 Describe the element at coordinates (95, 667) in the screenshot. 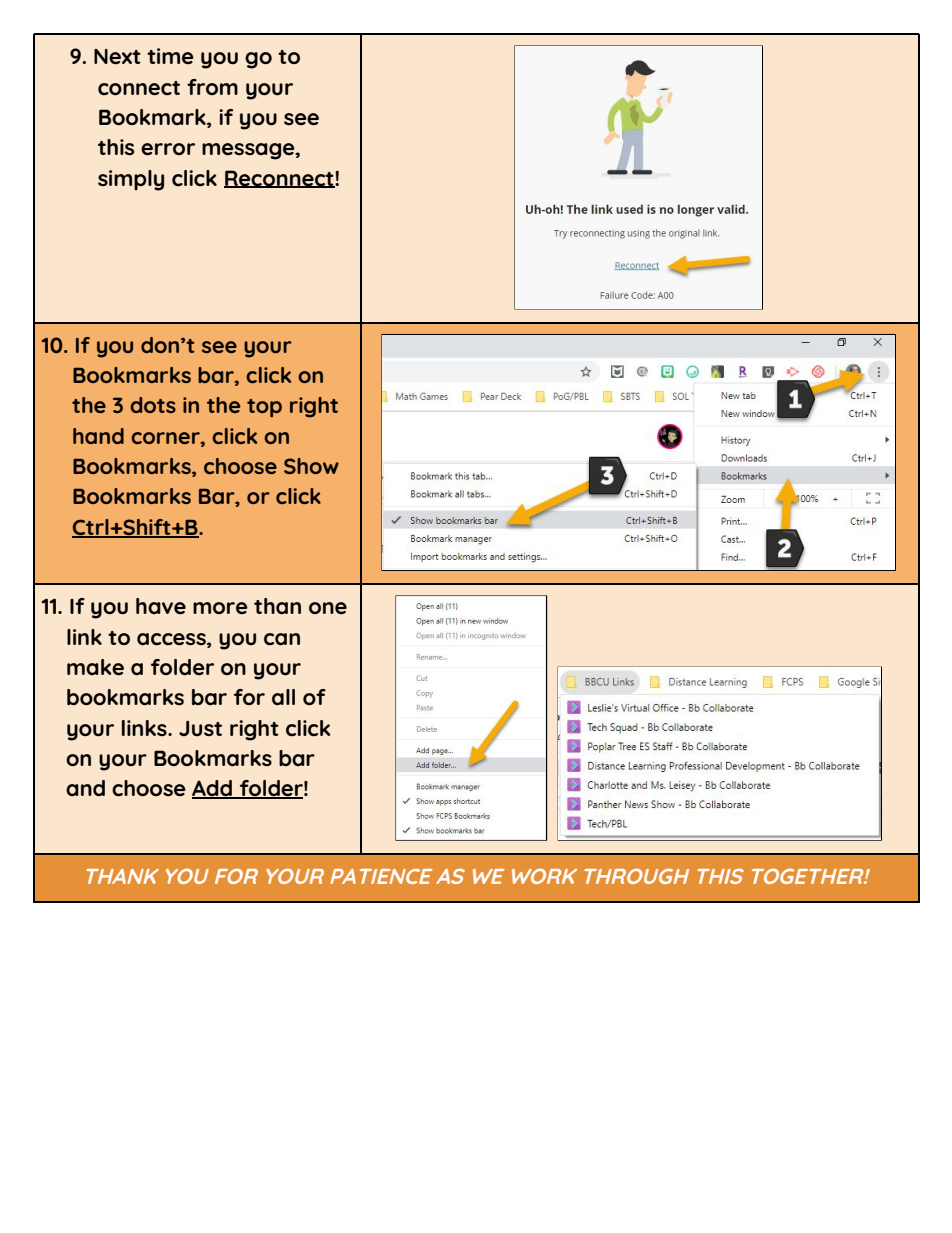

I see `make` at that location.
